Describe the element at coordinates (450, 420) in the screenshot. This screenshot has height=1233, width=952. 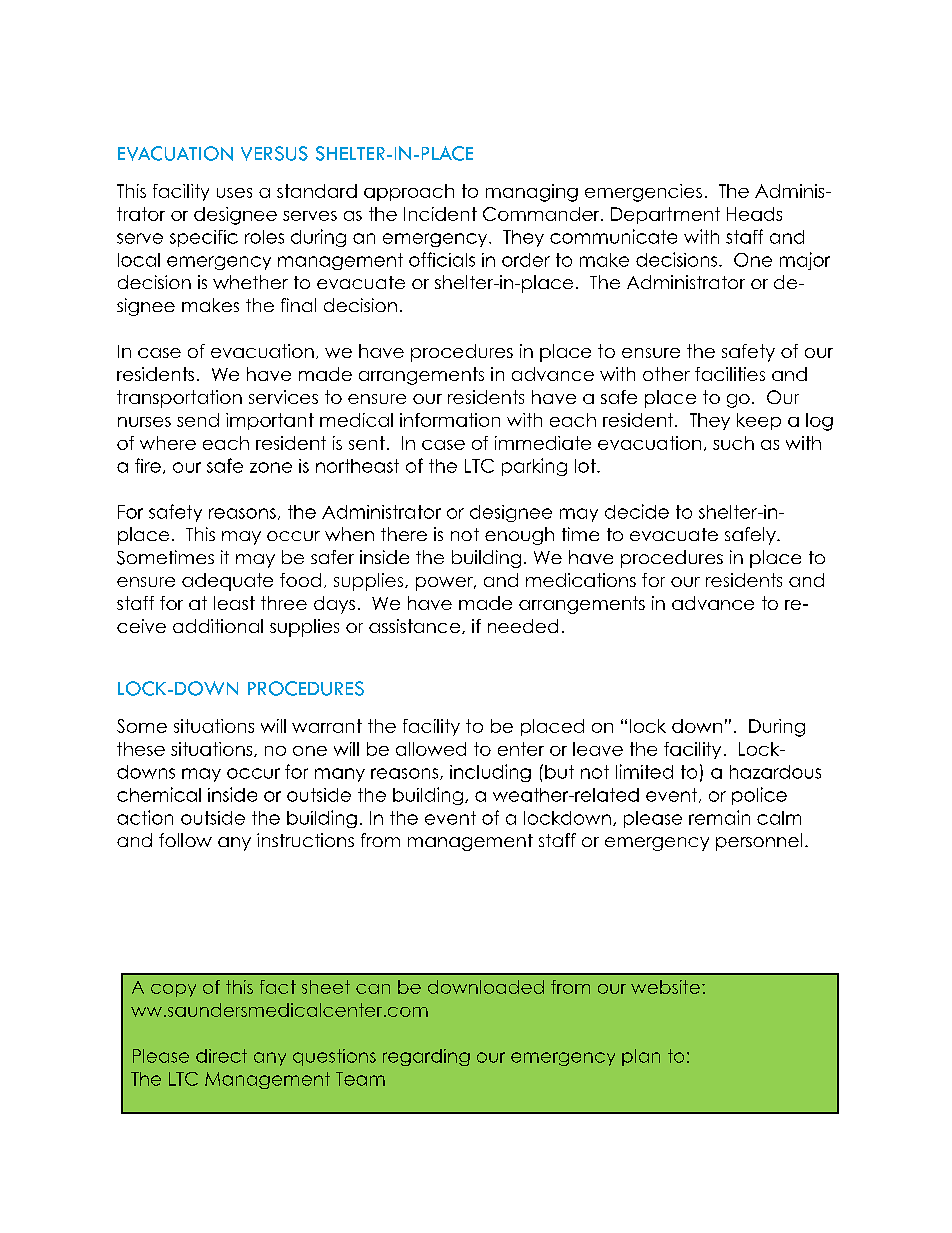
I see `information` at that location.
